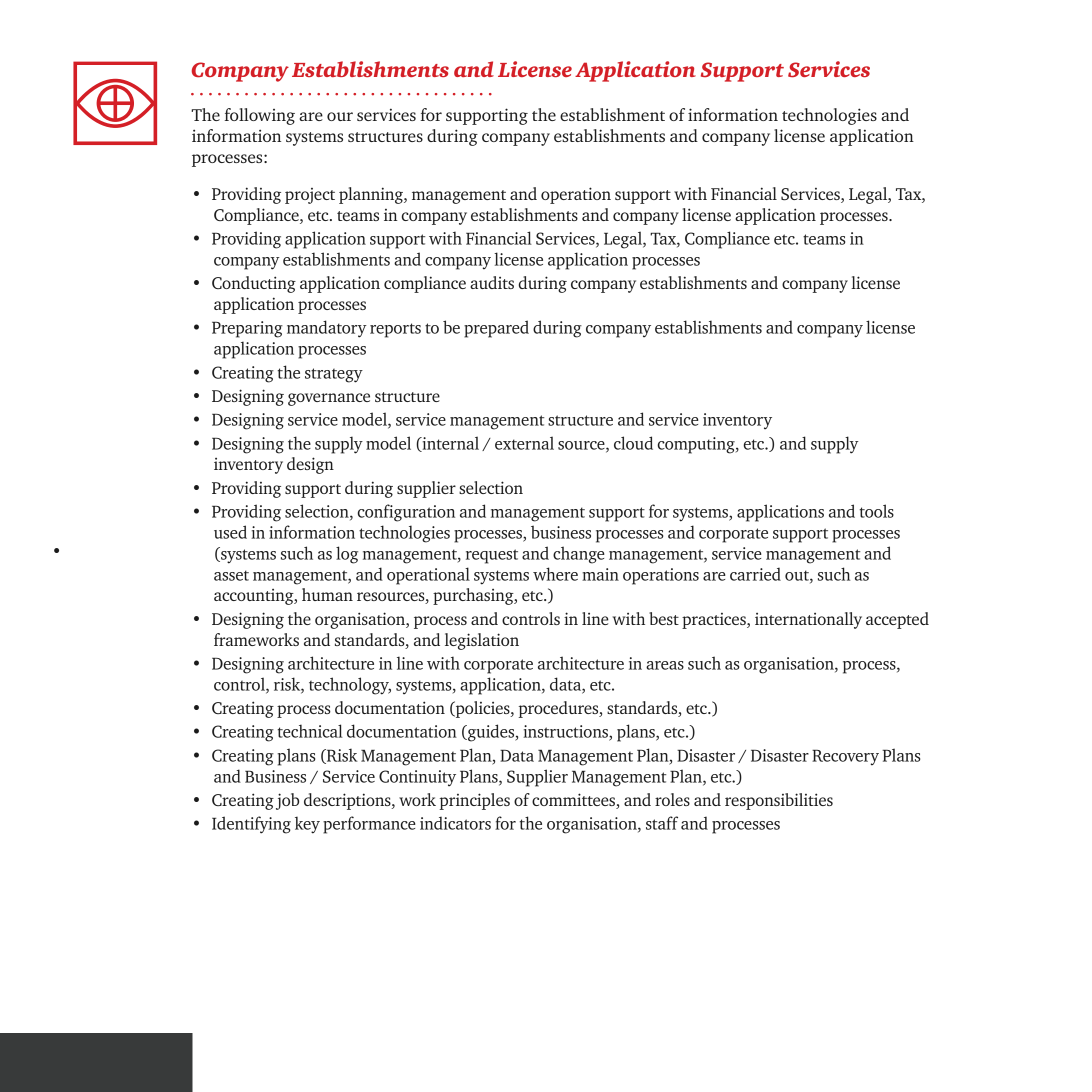 The image size is (1092, 1092). What do you see at coordinates (877, 511) in the screenshot?
I see `tools` at bounding box center [877, 511].
